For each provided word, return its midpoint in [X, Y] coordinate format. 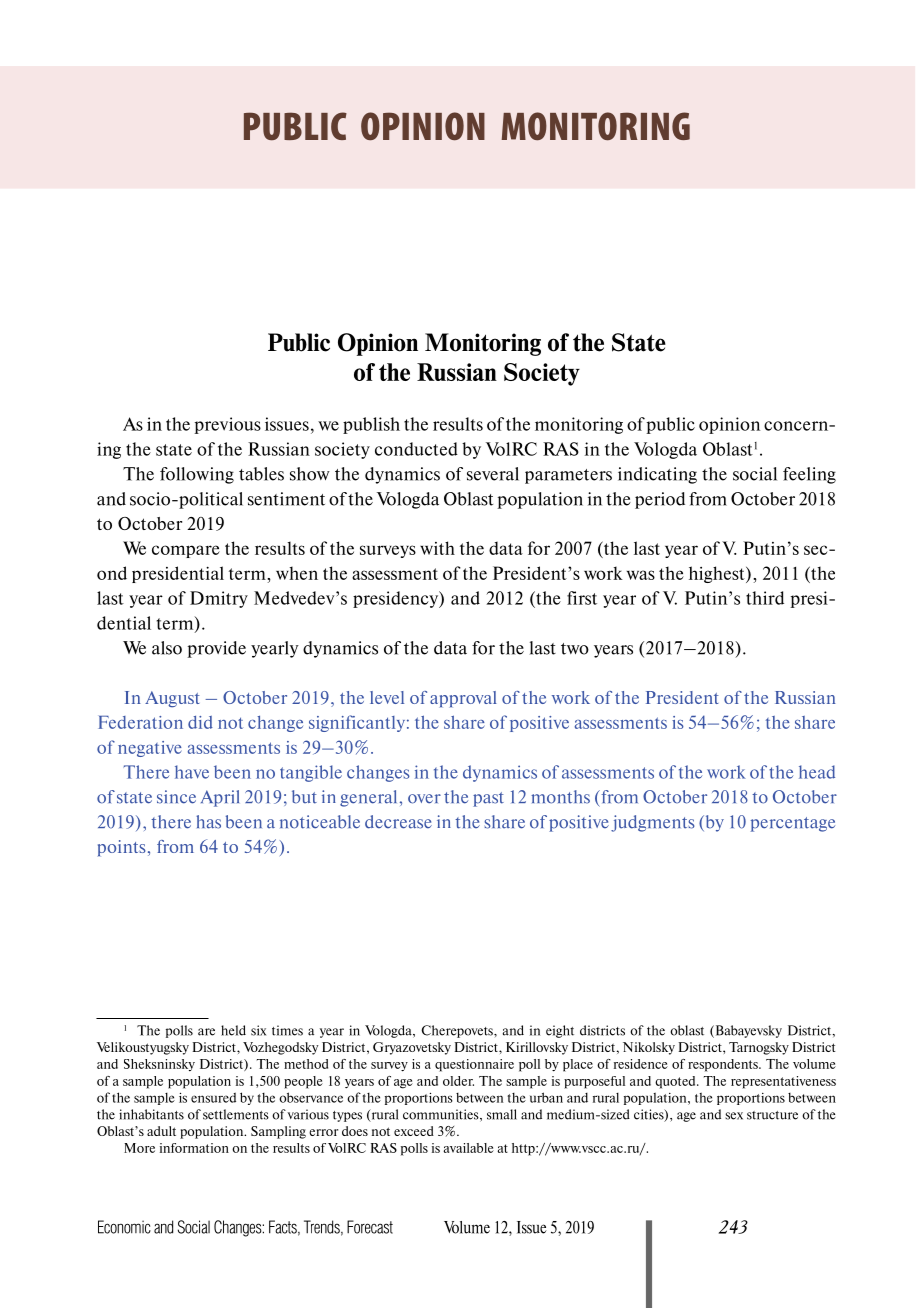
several [493, 474]
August [172, 699]
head [817, 772]
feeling [809, 475]
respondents [724, 1065]
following [197, 475]
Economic [124, 1227]
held [233, 1030]
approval [463, 699]
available [468, 1148]
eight [560, 1031]
